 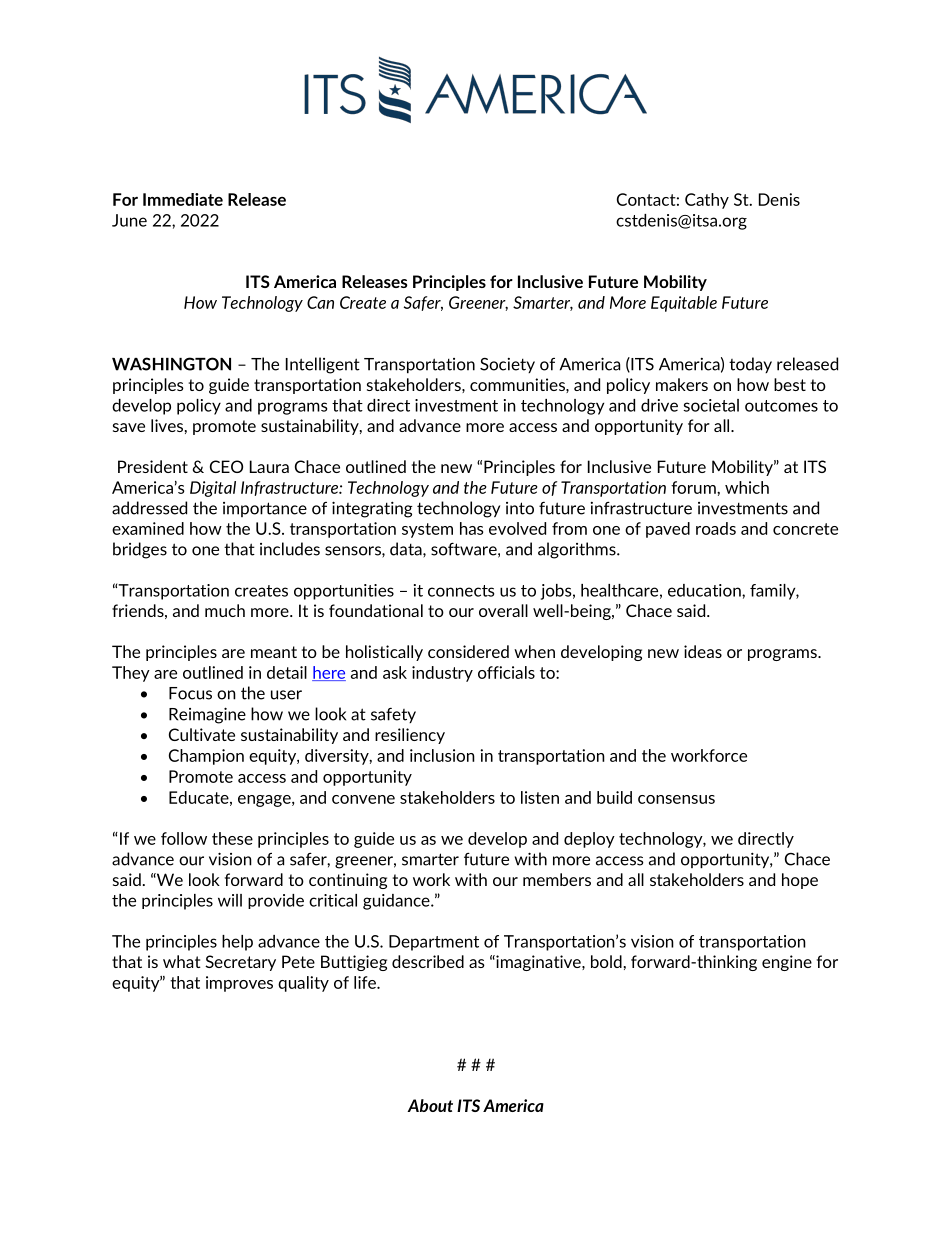 What do you see at coordinates (468, 651) in the page?
I see `considered` at bounding box center [468, 651].
